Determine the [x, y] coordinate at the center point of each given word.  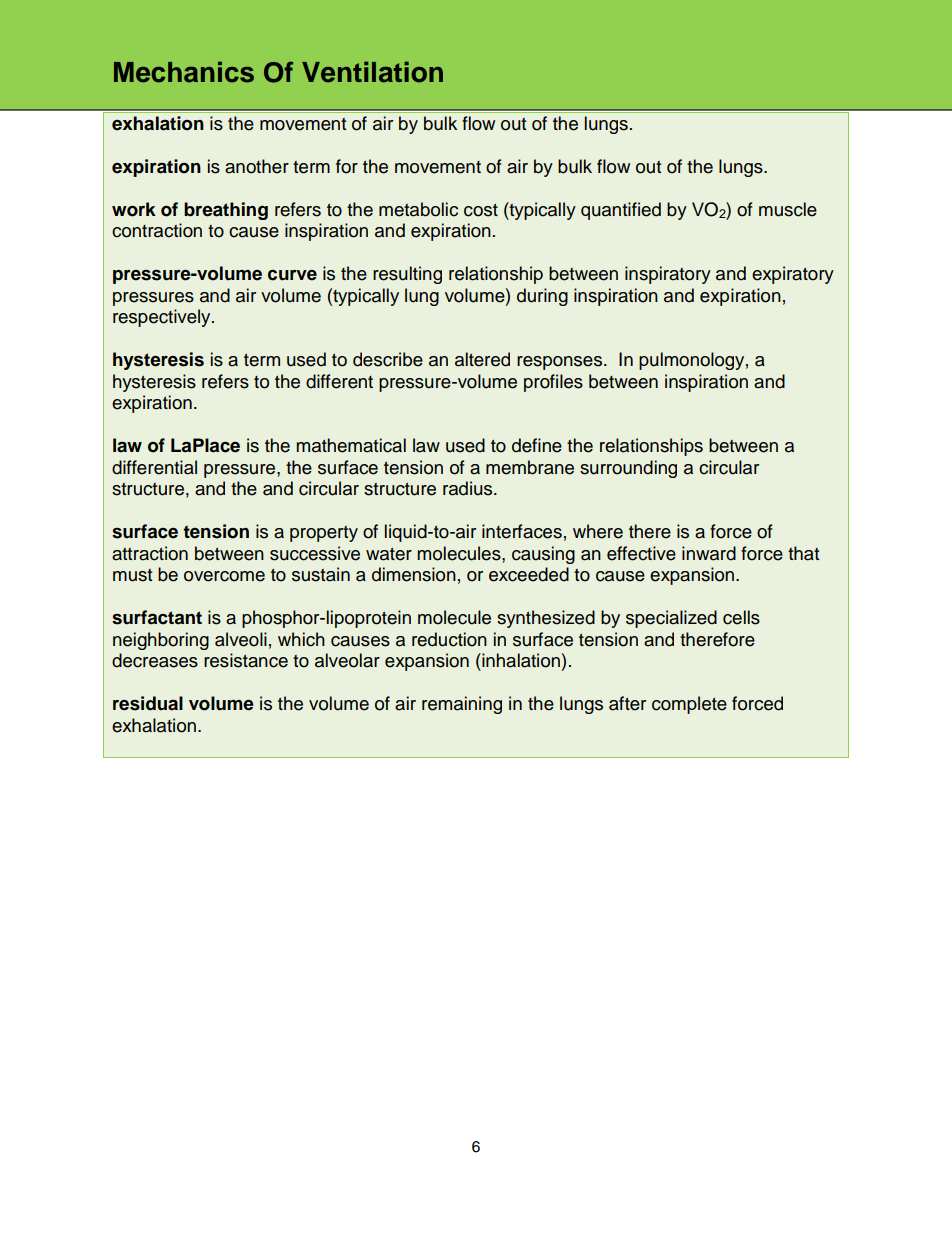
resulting [407, 275]
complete [689, 705]
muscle [788, 209]
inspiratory [668, 275]
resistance [246, 660]
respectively [163, 318]
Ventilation [372, 72]
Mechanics [184, 72]
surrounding [628, 469]
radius [469, 488]
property [324, 534]
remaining [462, 705]
